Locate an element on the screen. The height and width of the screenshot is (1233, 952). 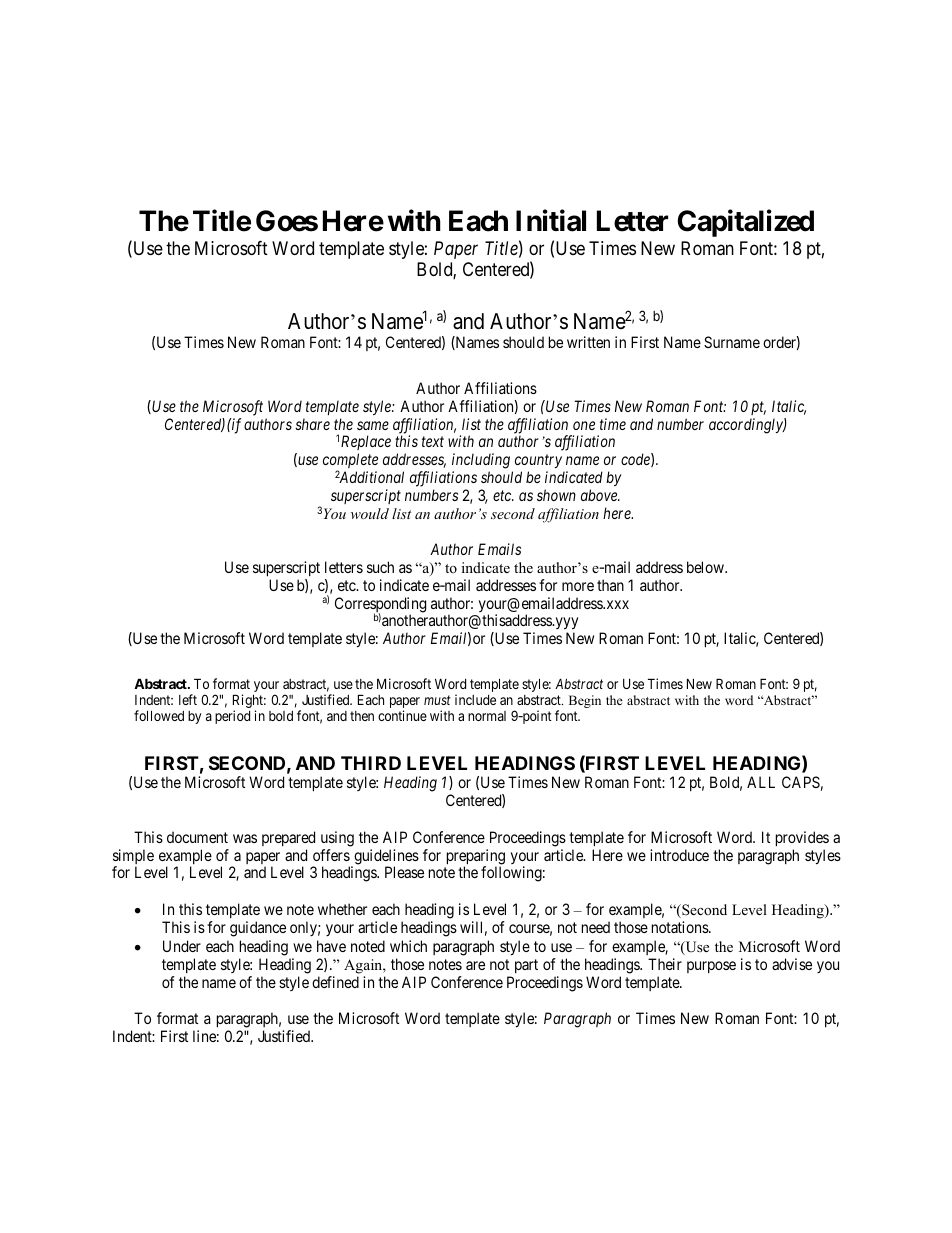
Under is located at coordinates (182, 946).
